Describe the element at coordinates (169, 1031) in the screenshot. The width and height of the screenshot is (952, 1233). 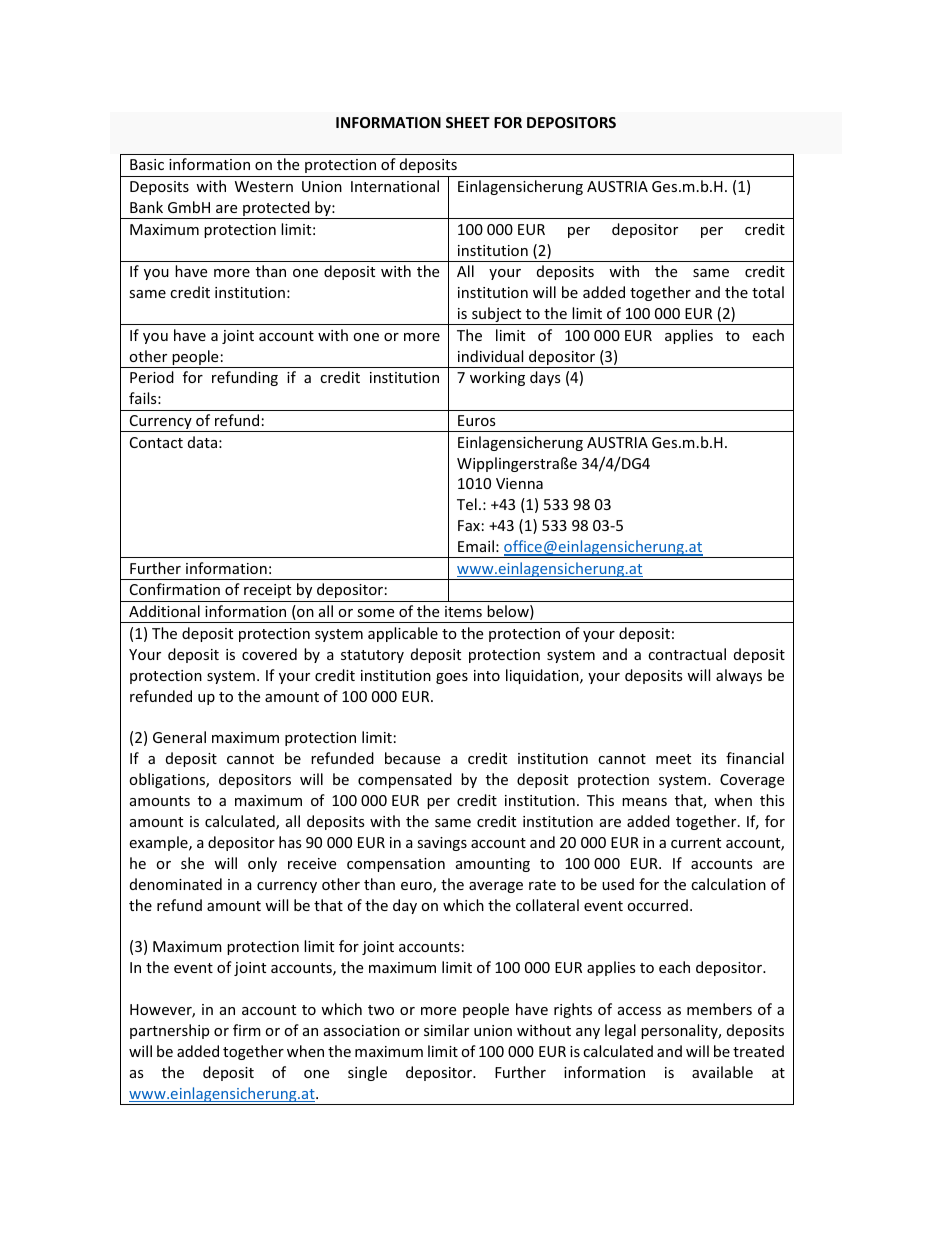
I see `partnership` at that location.
